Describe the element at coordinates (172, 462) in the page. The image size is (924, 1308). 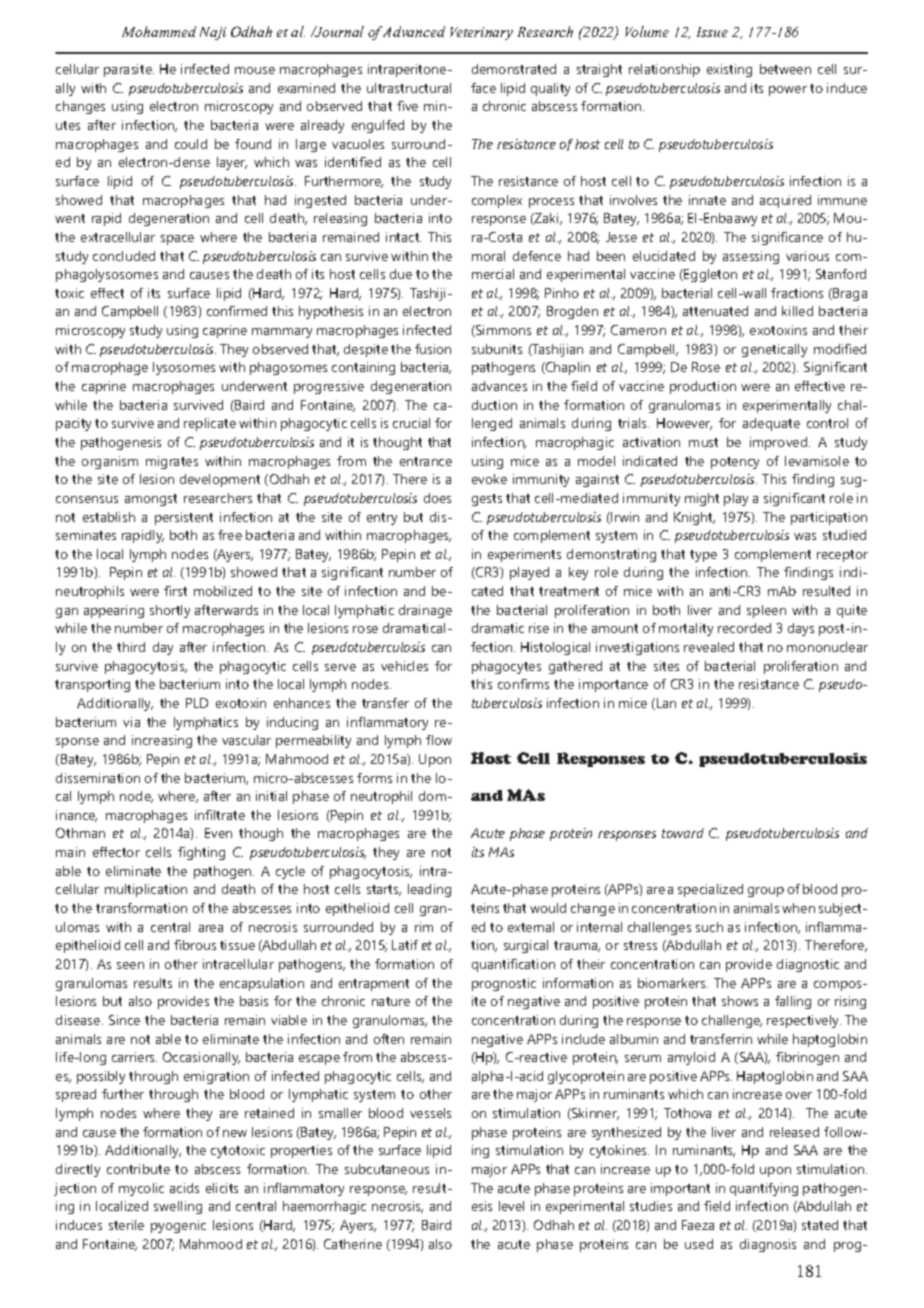
I see `migrates` at that location.
